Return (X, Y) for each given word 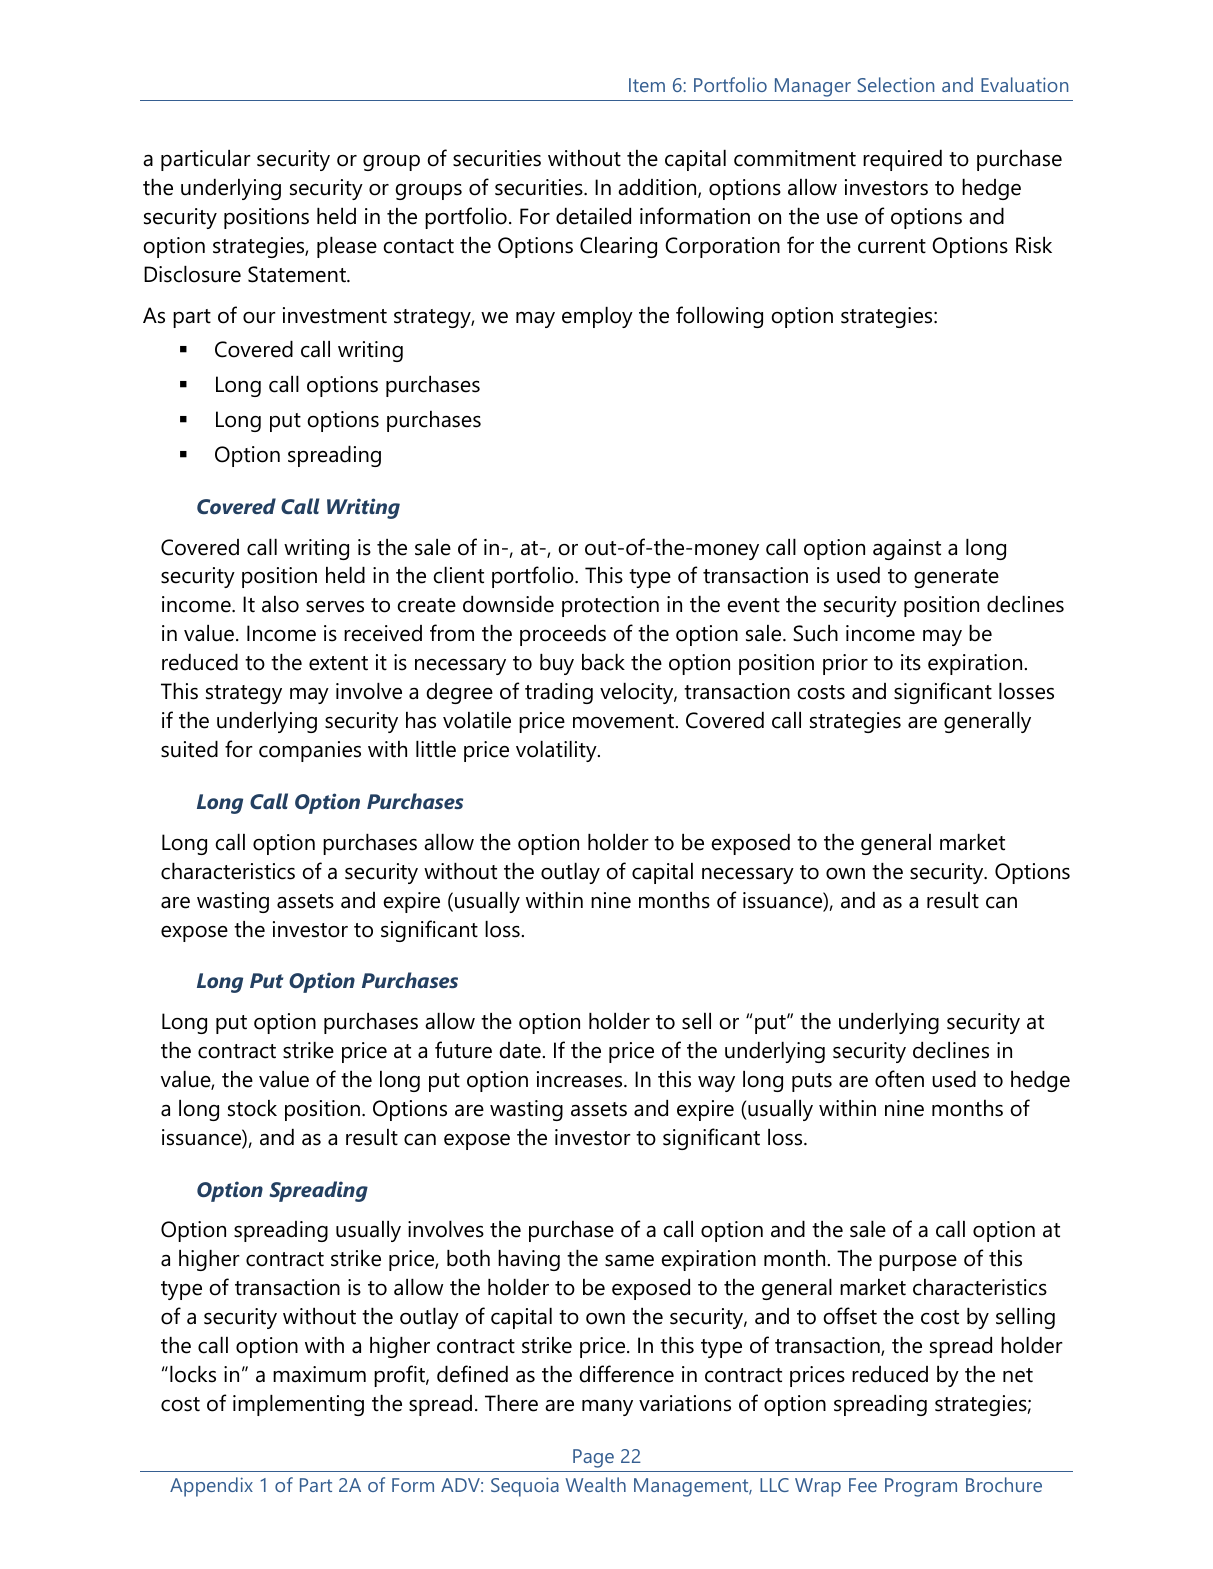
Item (647, 85)
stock (252, 1108)
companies (310, 751)
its (911, 662)
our (259, 318)
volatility (557, 751)
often (899, 1079)
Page (593, 1458)
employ (597, 317)
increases (581, 1079)
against (907, 549)
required (902, 160)
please (347, 247)
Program (921, 1487)
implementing (298, 1405)
